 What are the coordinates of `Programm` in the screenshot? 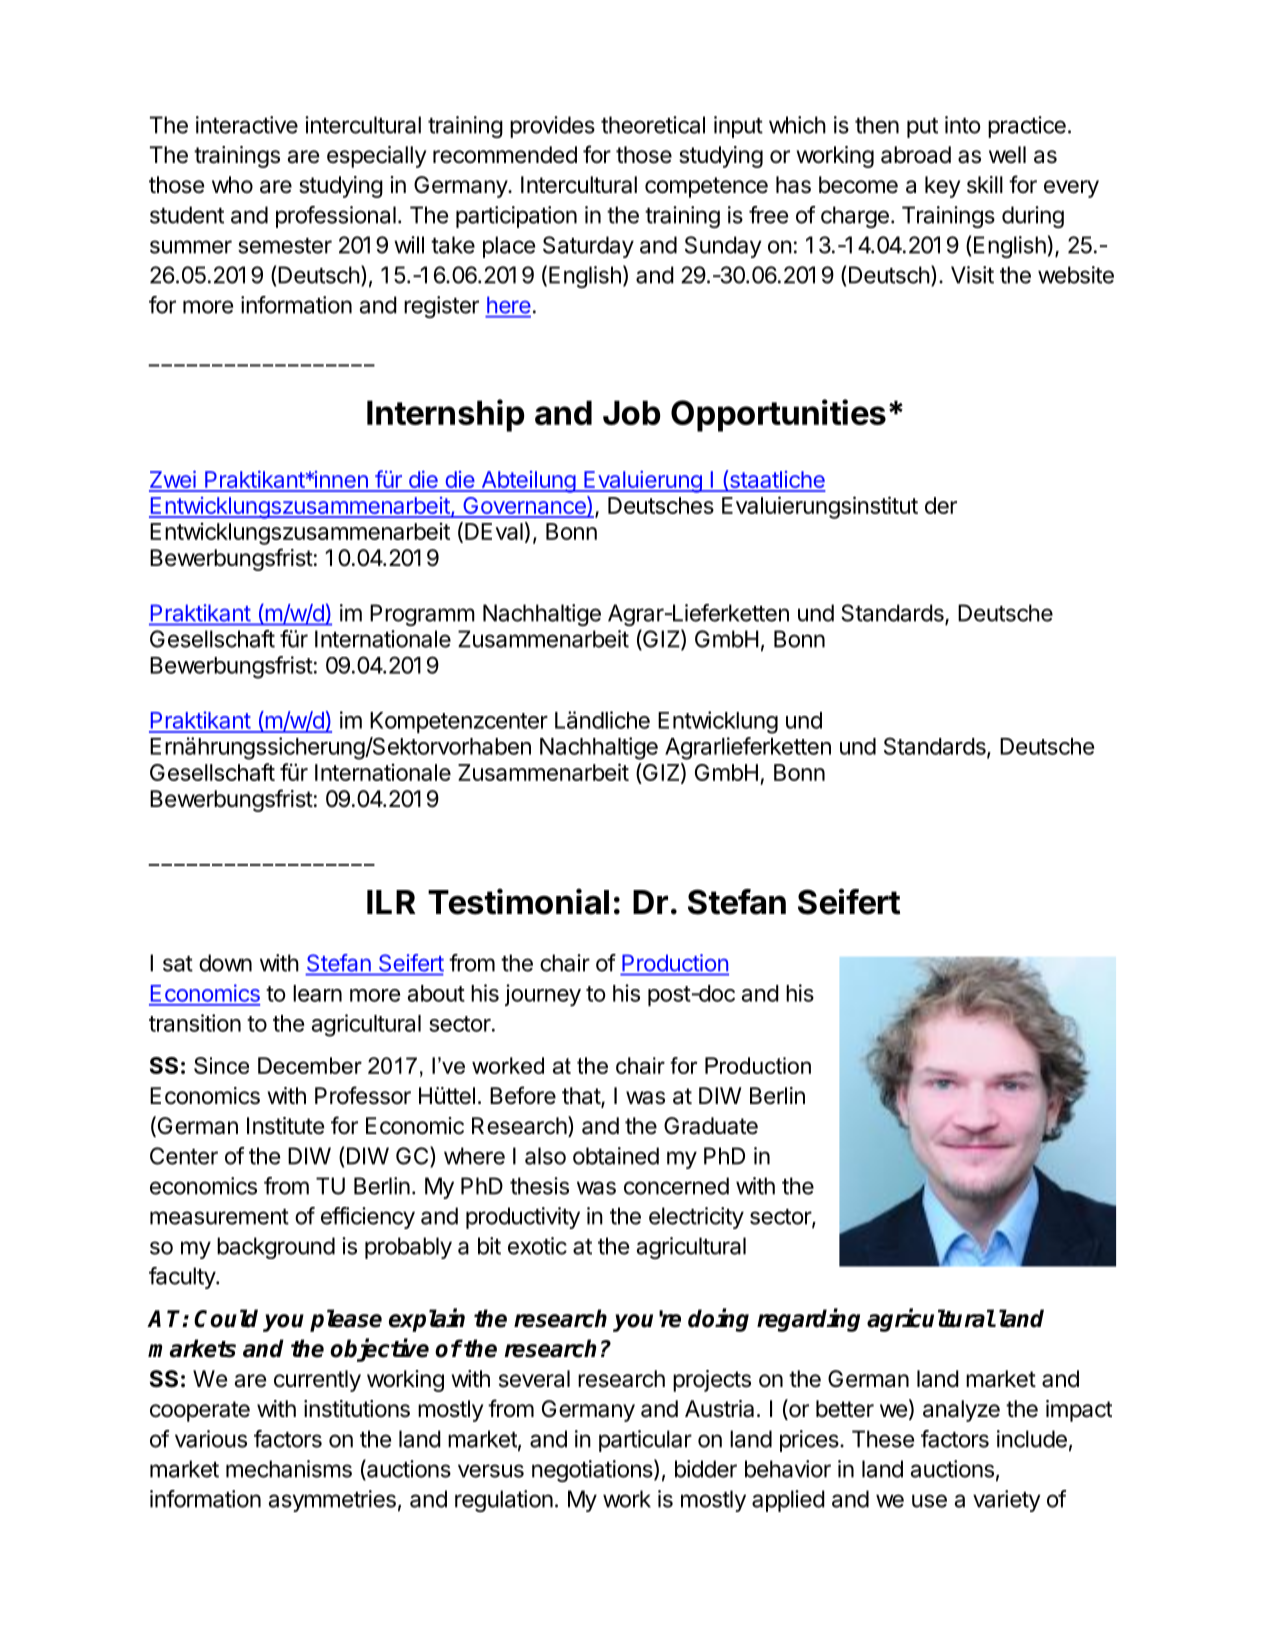 It's located at (422, 615).
